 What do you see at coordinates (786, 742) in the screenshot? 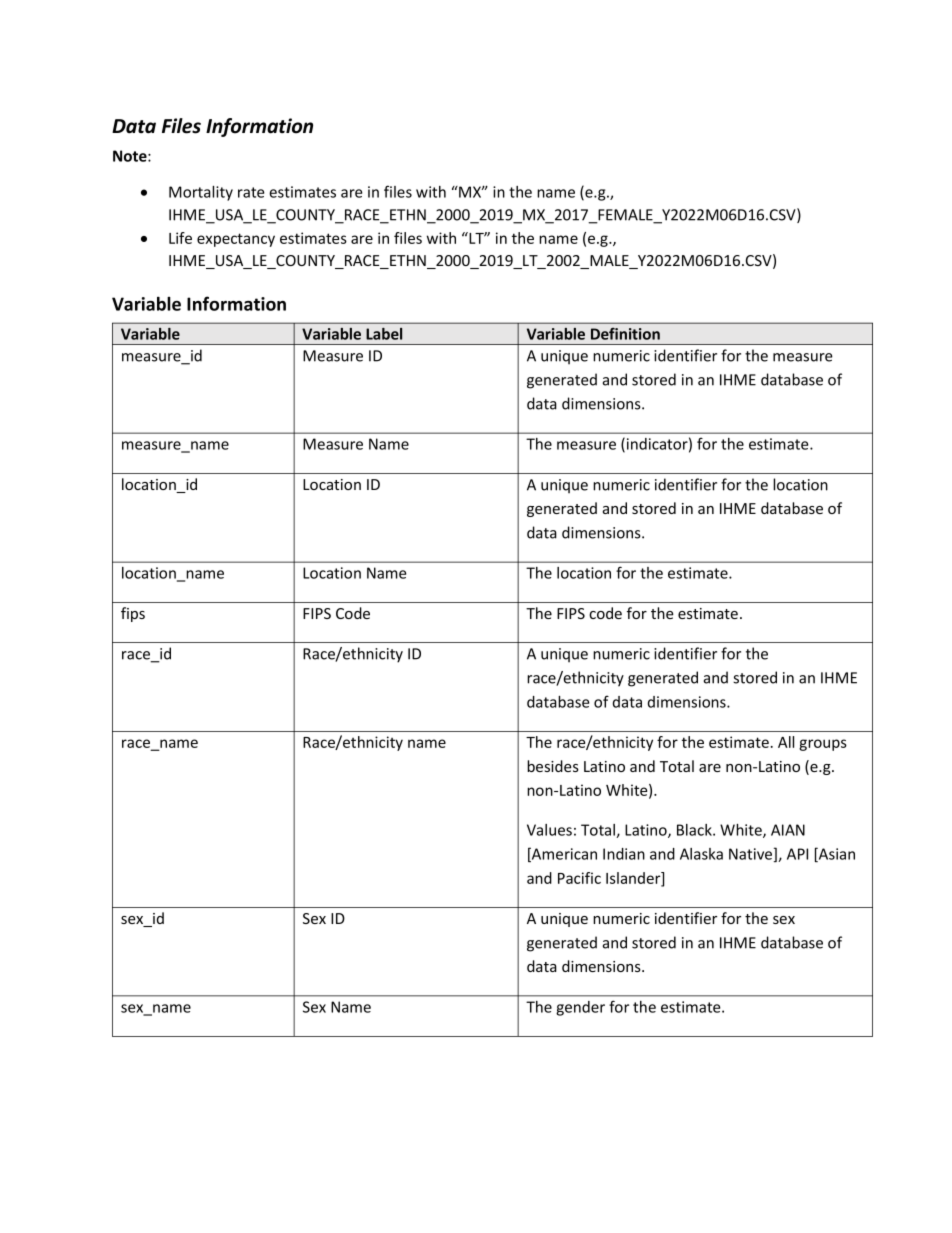
I see `All` at bounding box center [786, 742].
